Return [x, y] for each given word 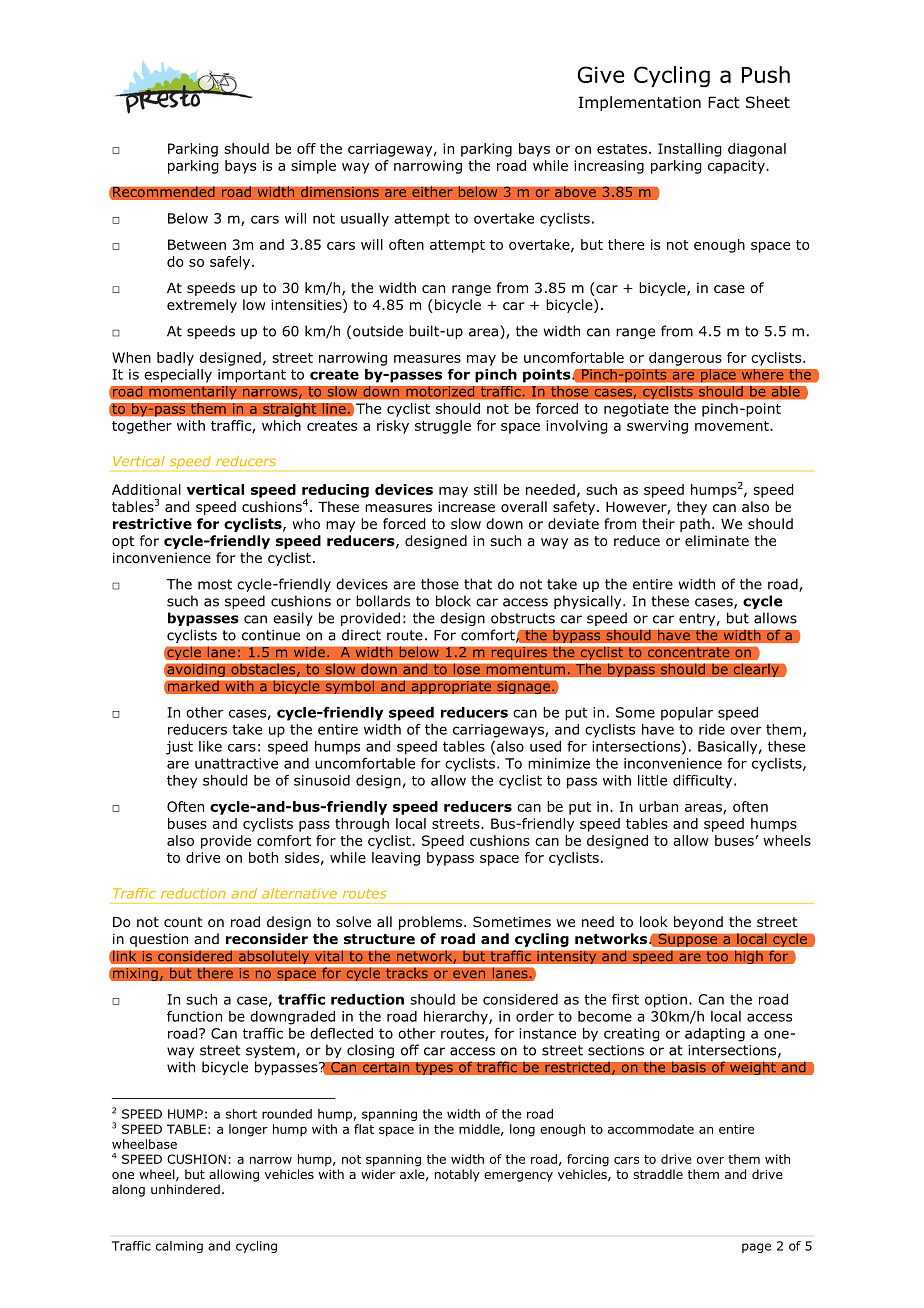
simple [313, 167]
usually [365, 220]
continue [271, 635]
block [453, 601]
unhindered [185, 1189]
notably [457, 1175]
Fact [724, 102]
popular [687, 714]
